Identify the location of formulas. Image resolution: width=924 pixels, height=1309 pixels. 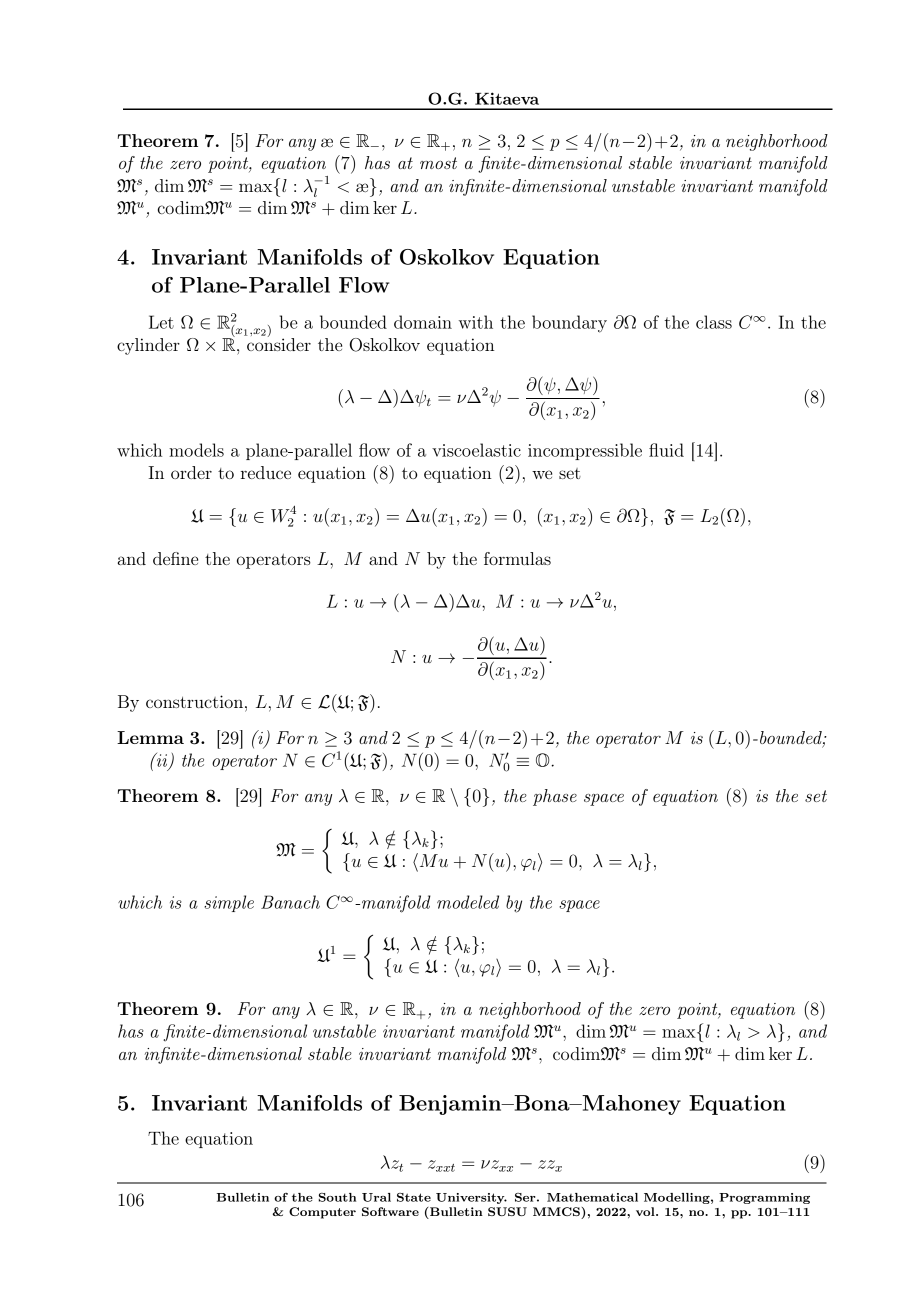
(517, 558).
